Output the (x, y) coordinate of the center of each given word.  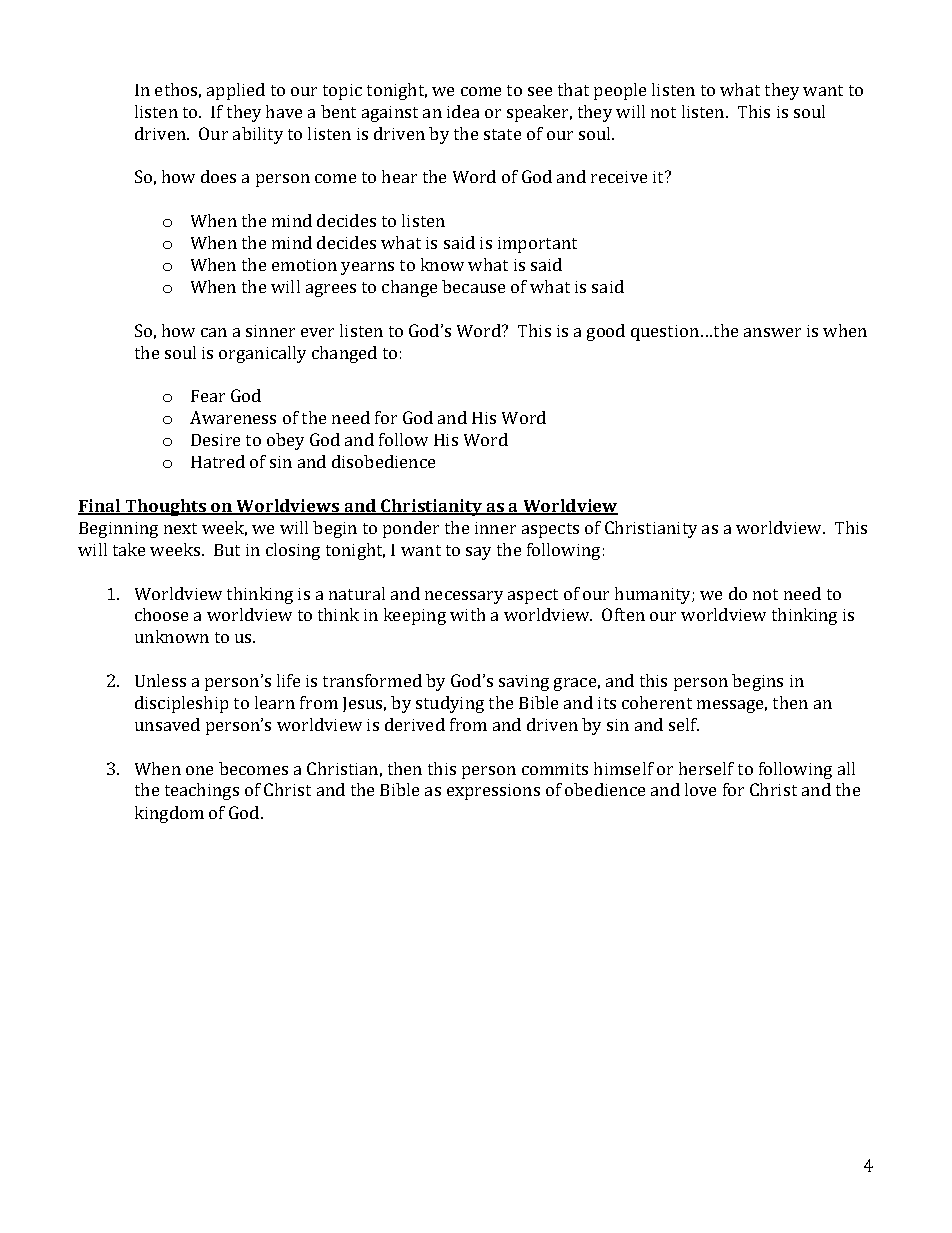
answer (772, 332)
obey (285, 441)
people (620, 91)
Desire (215, 440)
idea (463, 111)
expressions (493, 792)
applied (236, 91)
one (199, 770)
